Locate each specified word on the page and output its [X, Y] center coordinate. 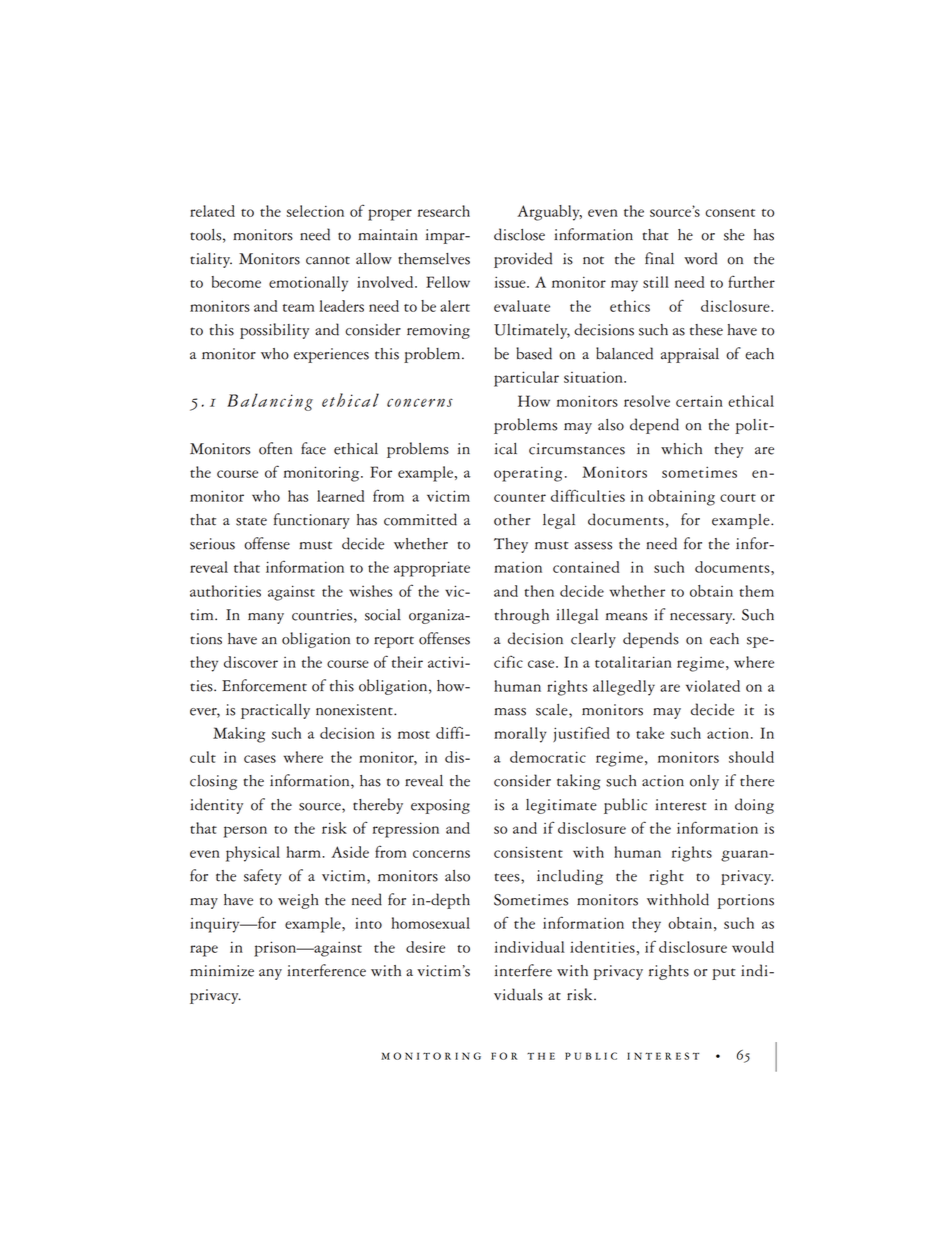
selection [315, 211]
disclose [519, 234]
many [266, 618]
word [700, 258]
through [522, 616]
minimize [222, 971]
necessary [702, 618]
